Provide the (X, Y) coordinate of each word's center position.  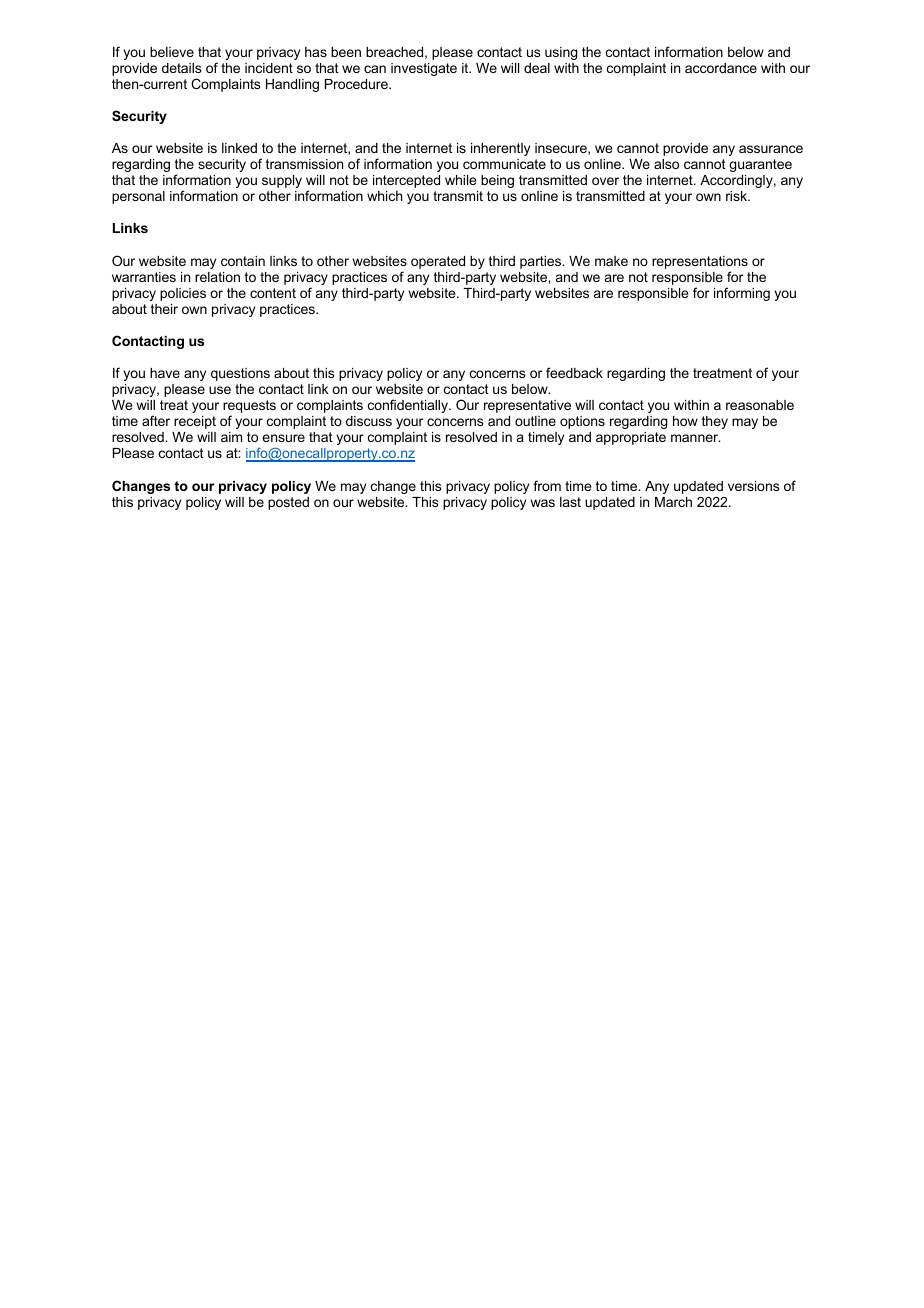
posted (288, 503)
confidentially (409, 406)
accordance (721, 68)
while (460, 180)
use (220, 390)
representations (700, 262)
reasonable (760, 405)
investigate (424, 69)
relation (217, 277)
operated (438, 262)
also (666, 164)
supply (282, 181)
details (182, 68)
